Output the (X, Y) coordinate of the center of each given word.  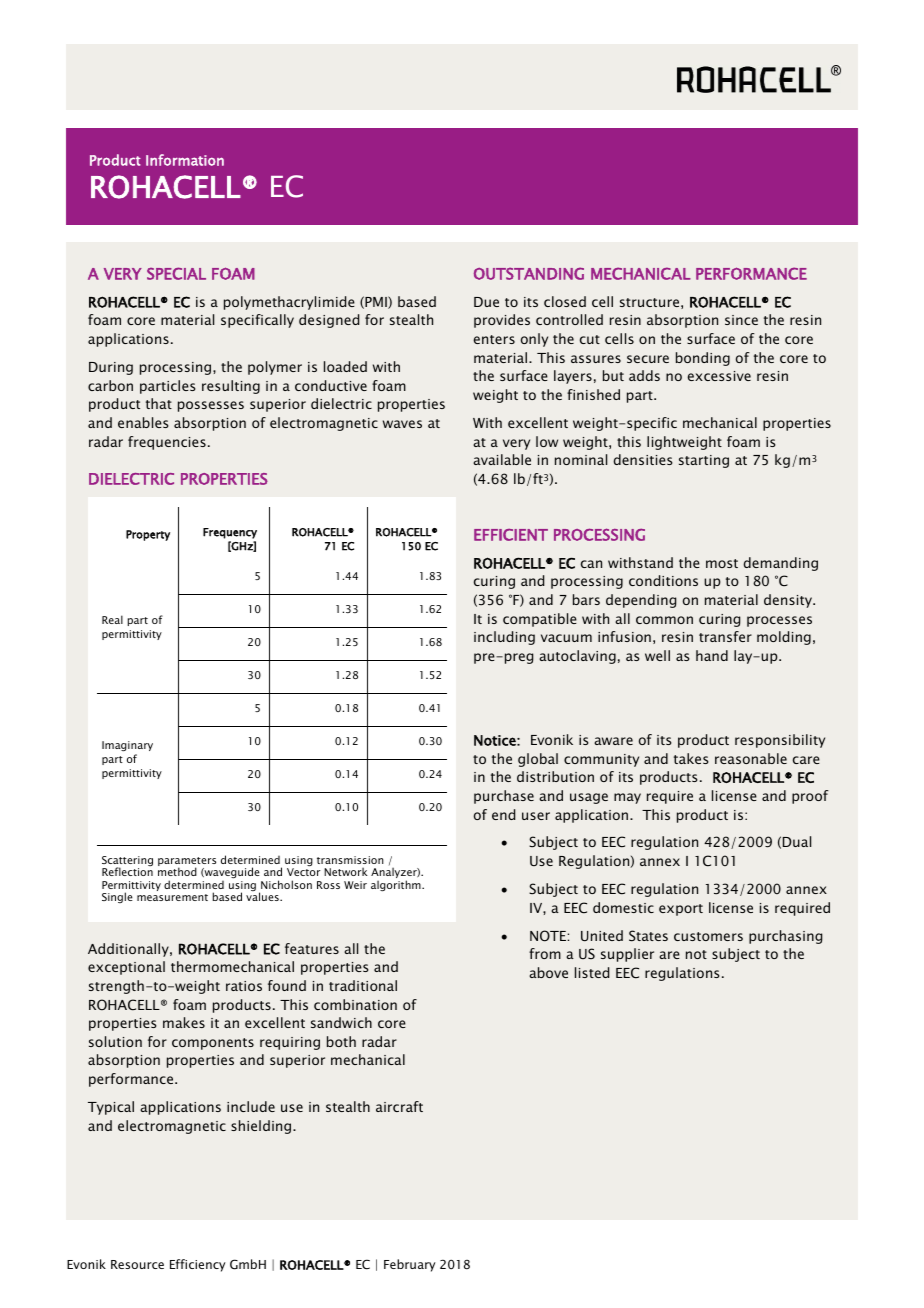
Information (185, 160)
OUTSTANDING (529, 273)
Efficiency (198, 1265)
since (741, 320)
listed (592, 972)
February (410, 1265)
